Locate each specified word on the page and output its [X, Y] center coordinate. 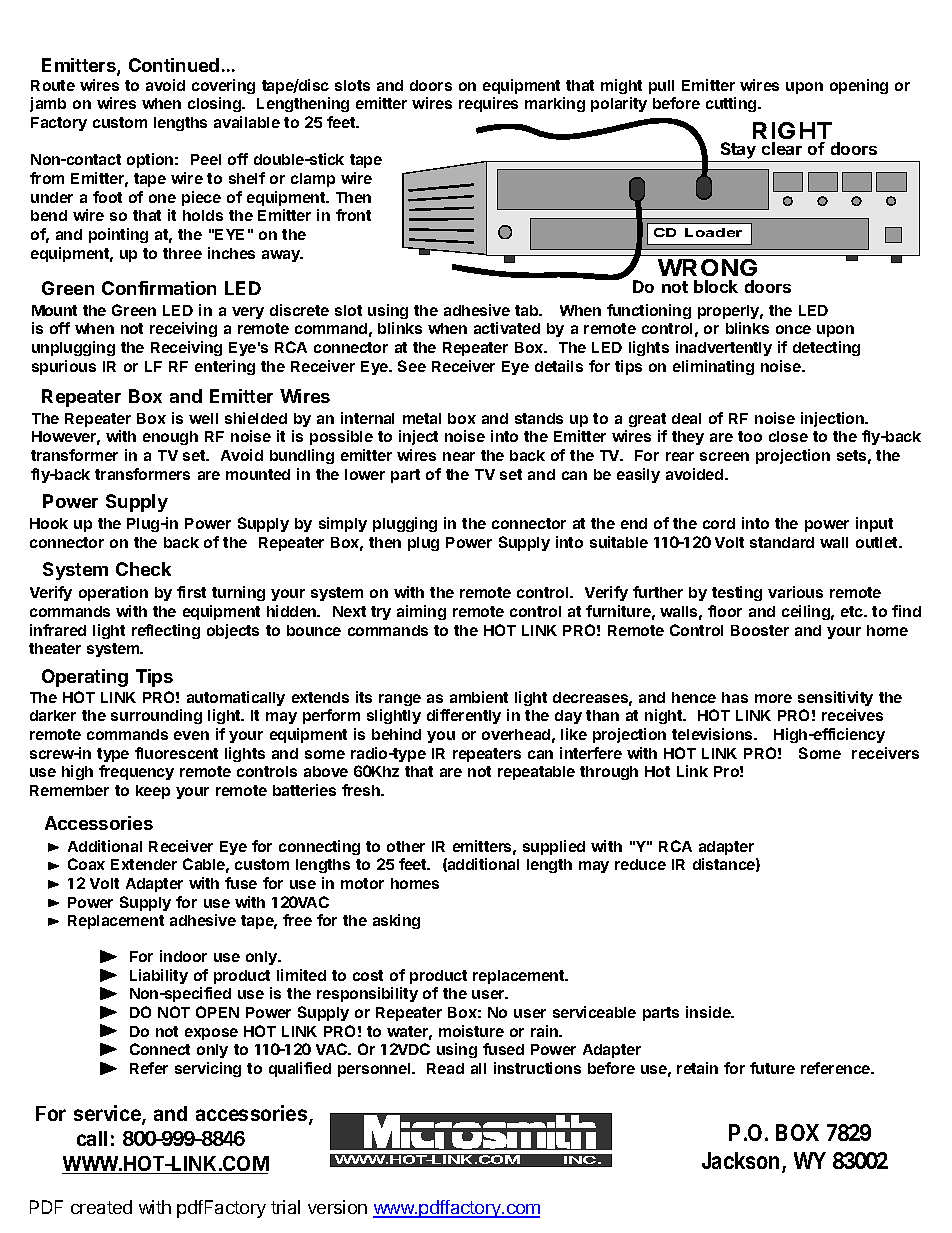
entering [225, 367]
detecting [826, 348]
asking [396, 921]
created [101, 1207]
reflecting [166, 631]
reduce [640, 864]
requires [488, 104]
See [412, 366]
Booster [760, 630]
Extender [144, 864]
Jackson [740, 1160]
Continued [174, 65]
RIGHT [792, 132]
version [337, 1207]
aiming [421, 612]
